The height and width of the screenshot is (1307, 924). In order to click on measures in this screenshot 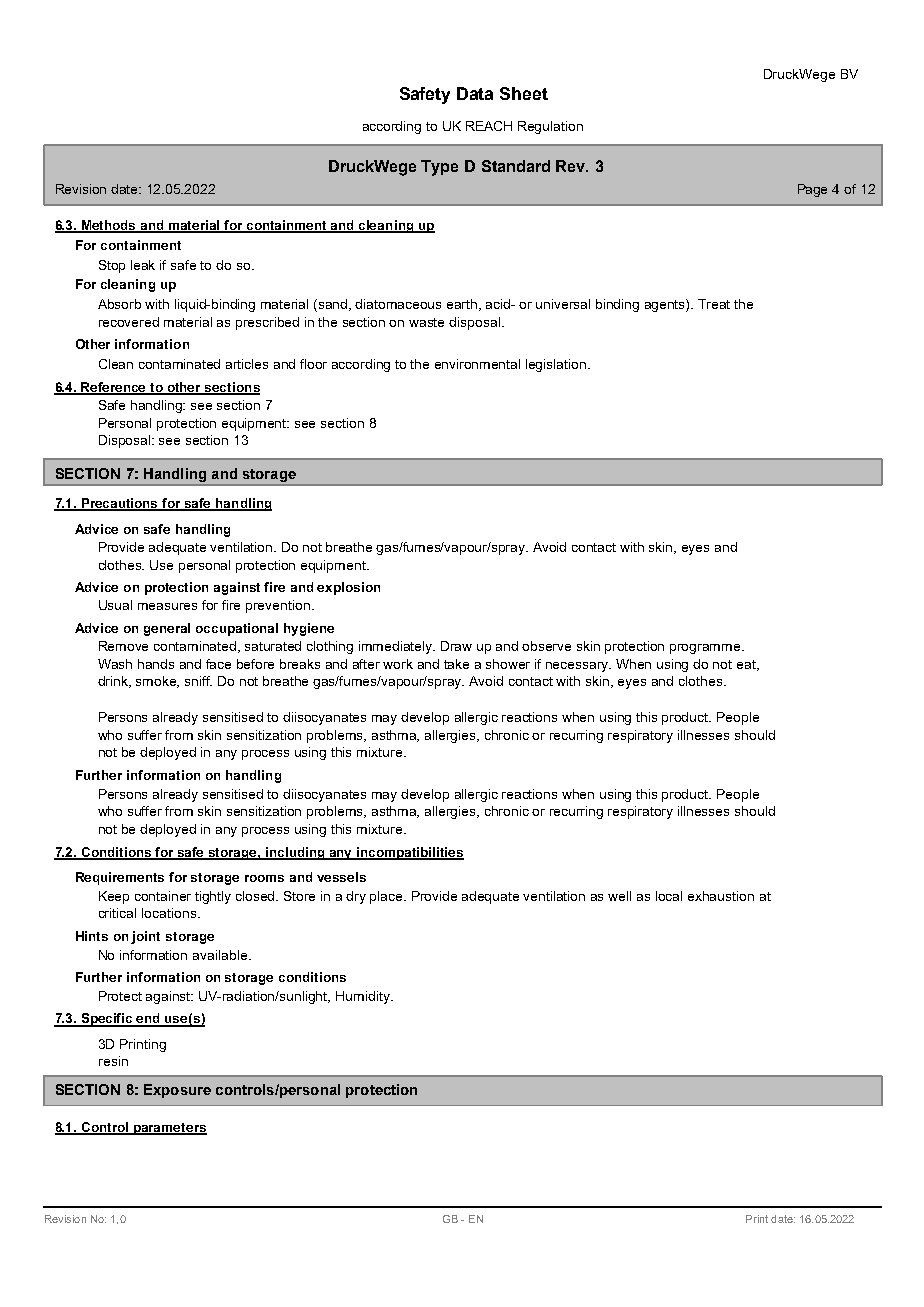, I will do `click(167, 606)`.
